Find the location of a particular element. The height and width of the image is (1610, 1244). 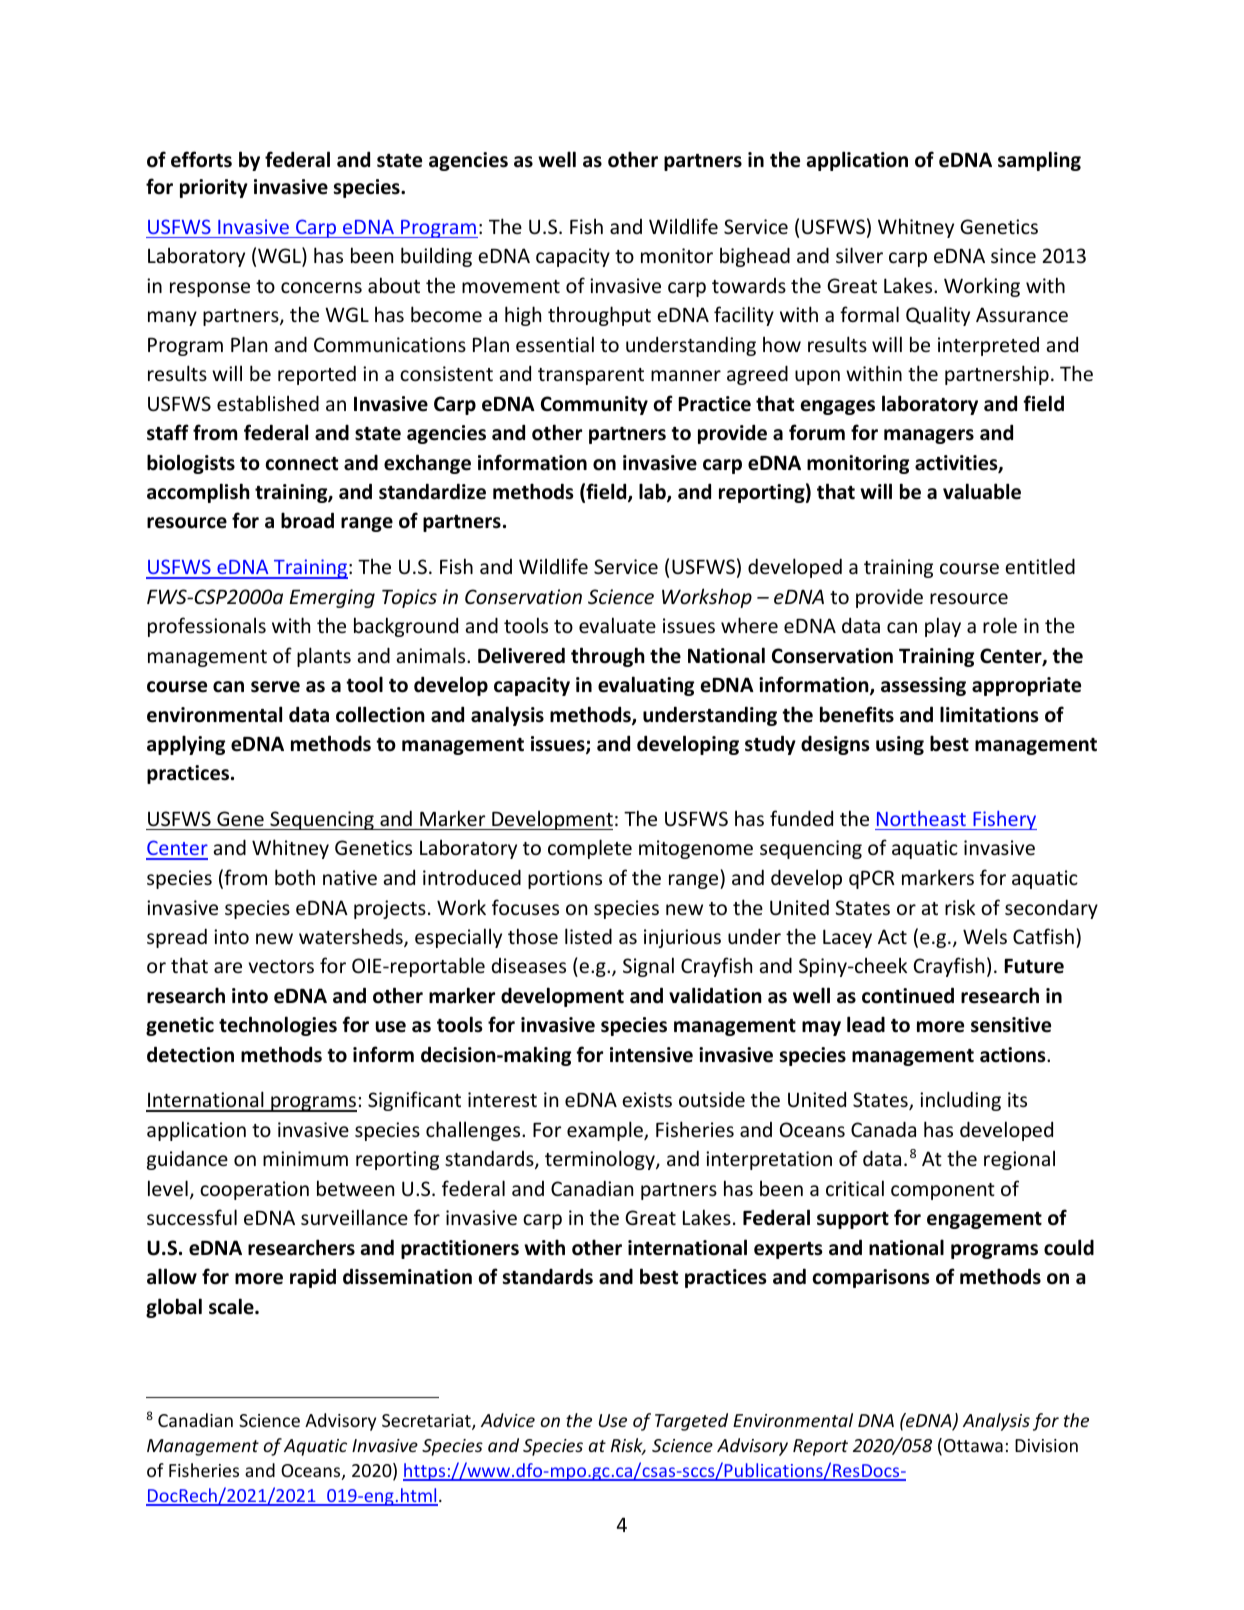

Signal is located at coordinates (648, 967).
